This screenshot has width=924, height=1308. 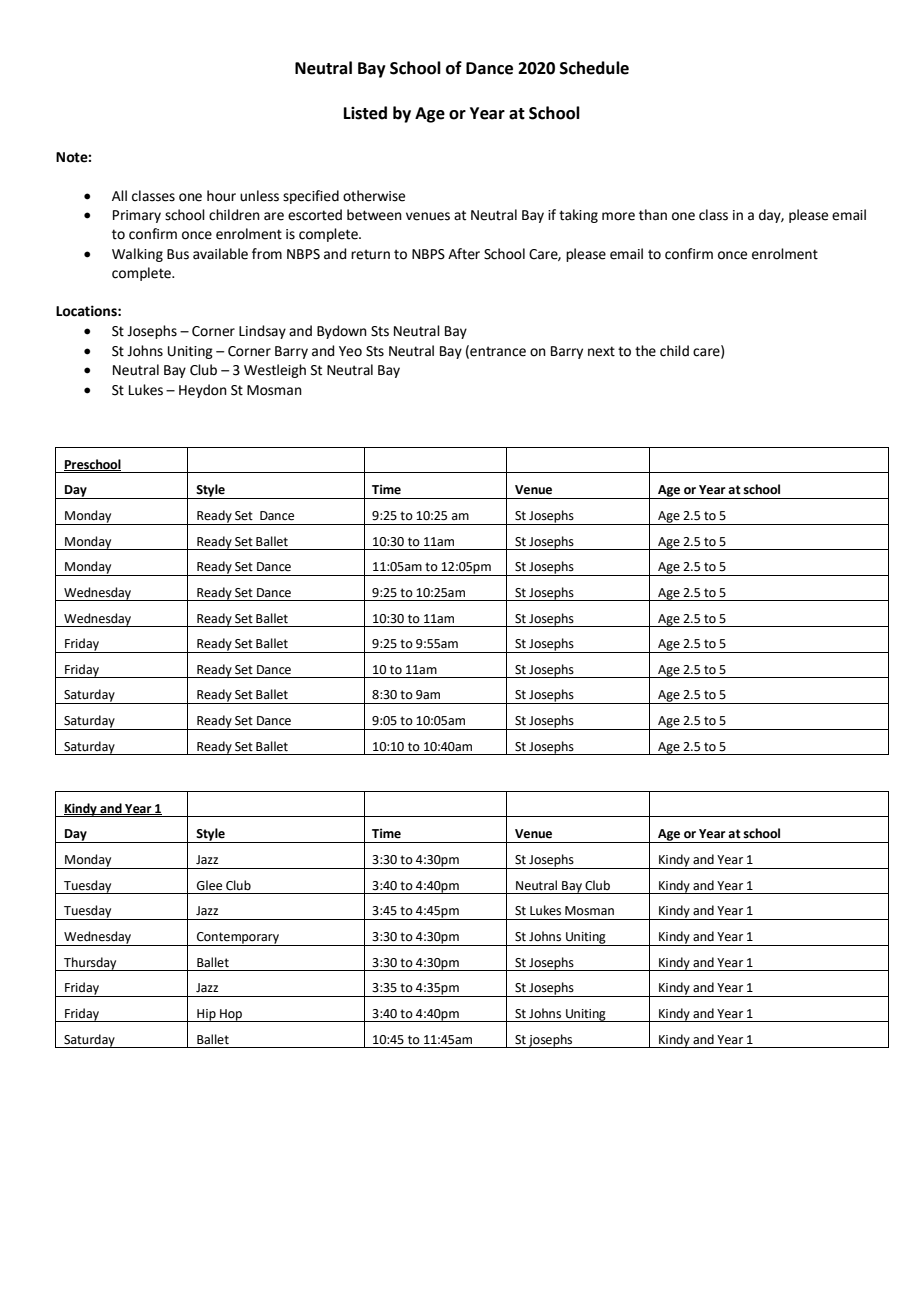 I want to click on Glee, so click(x=209, y=885).
